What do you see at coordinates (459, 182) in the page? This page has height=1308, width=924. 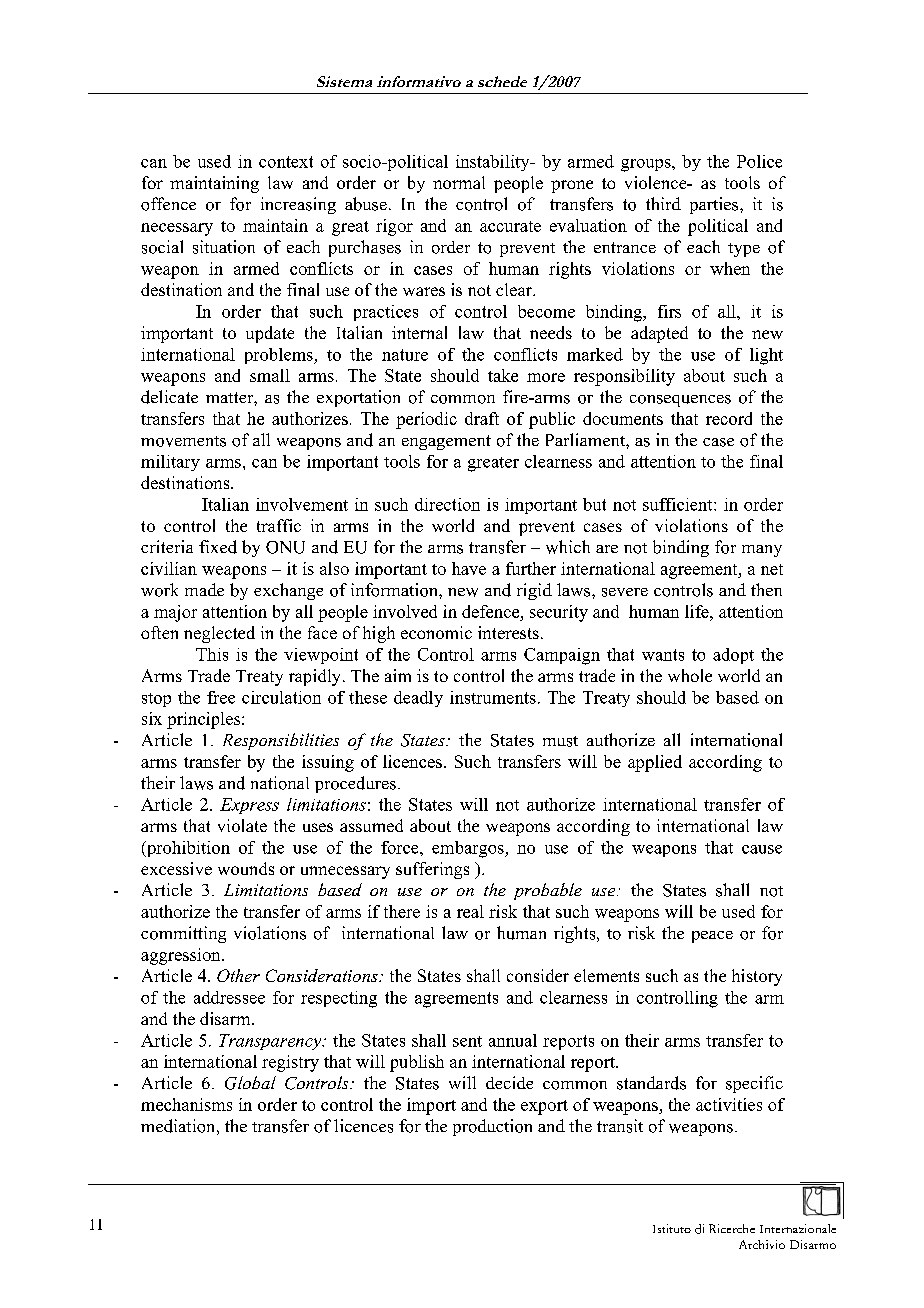 I see `normal` at bounding box center [459, 182].
